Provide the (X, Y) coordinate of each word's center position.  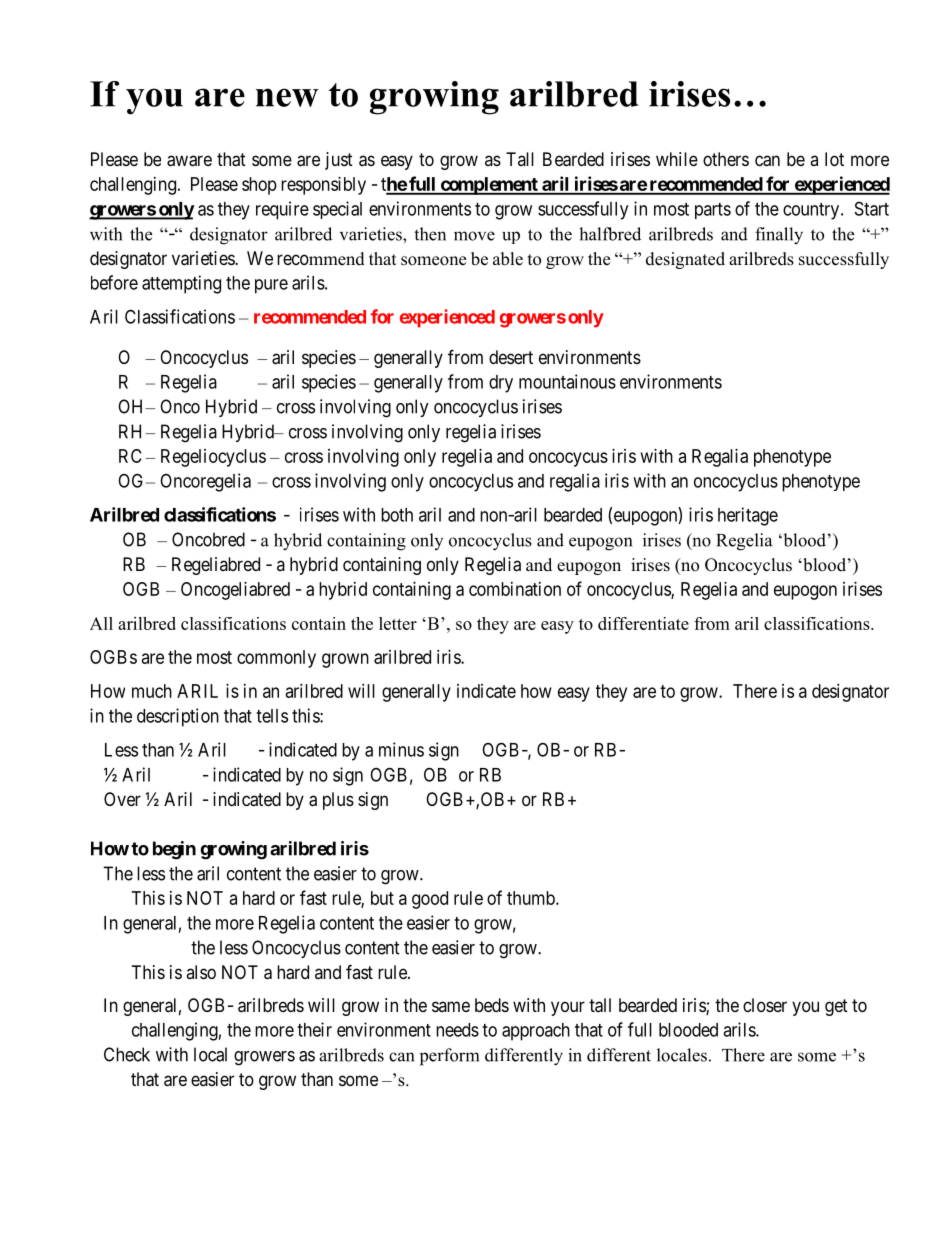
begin (174, 850)
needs (457, 1030)
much (152, 691)
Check (127, 1054)
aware (189, 161)
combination (515, 589)
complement (489, 186)
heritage (748, 516)
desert (511, 357)
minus (401, 749)
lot (834, 159)
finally (779, 236)
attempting (181, 284)
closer (765, 1005)
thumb (532, 898)
